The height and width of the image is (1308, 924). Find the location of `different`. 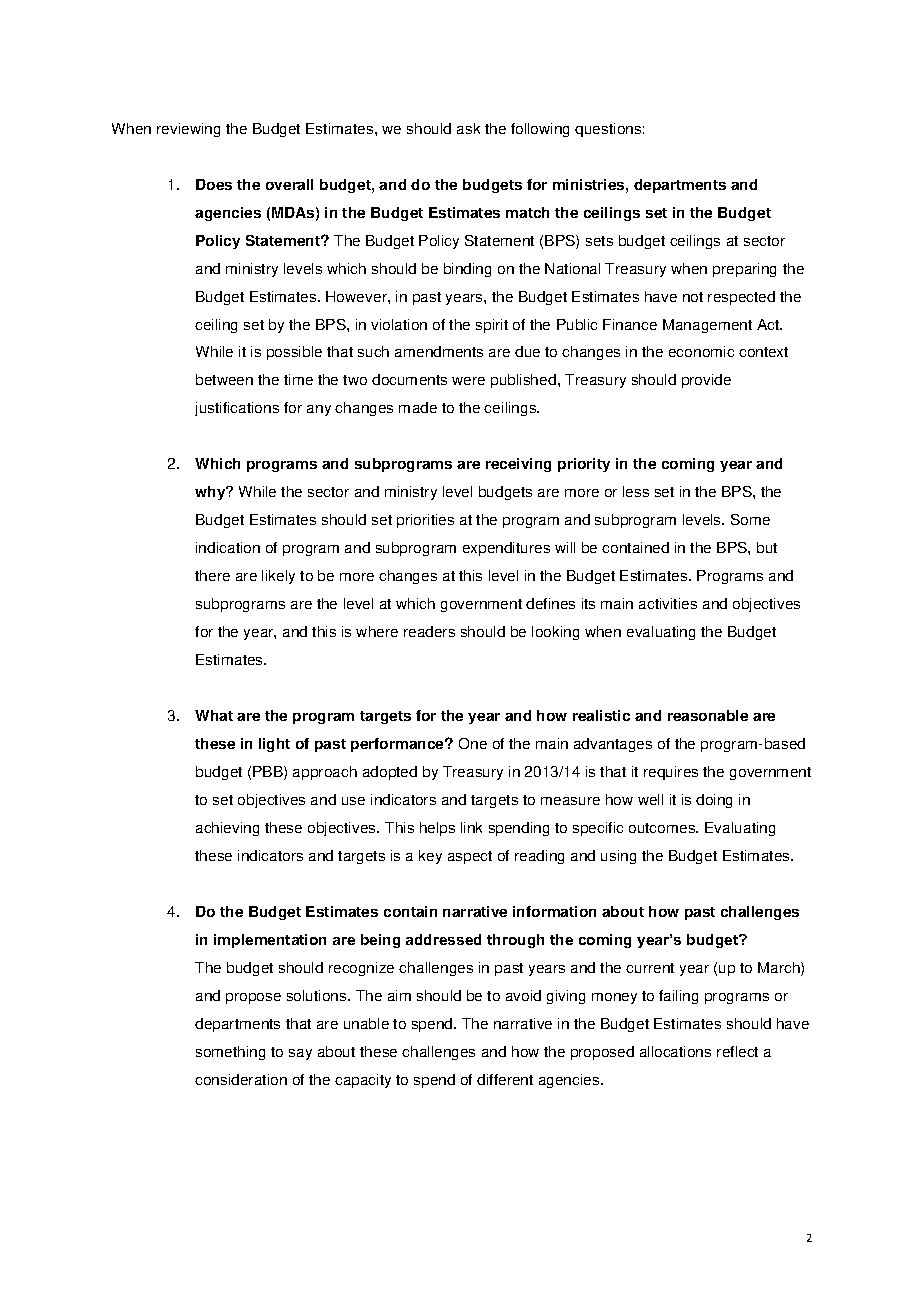

different is located at coordinates (505, 1079).
